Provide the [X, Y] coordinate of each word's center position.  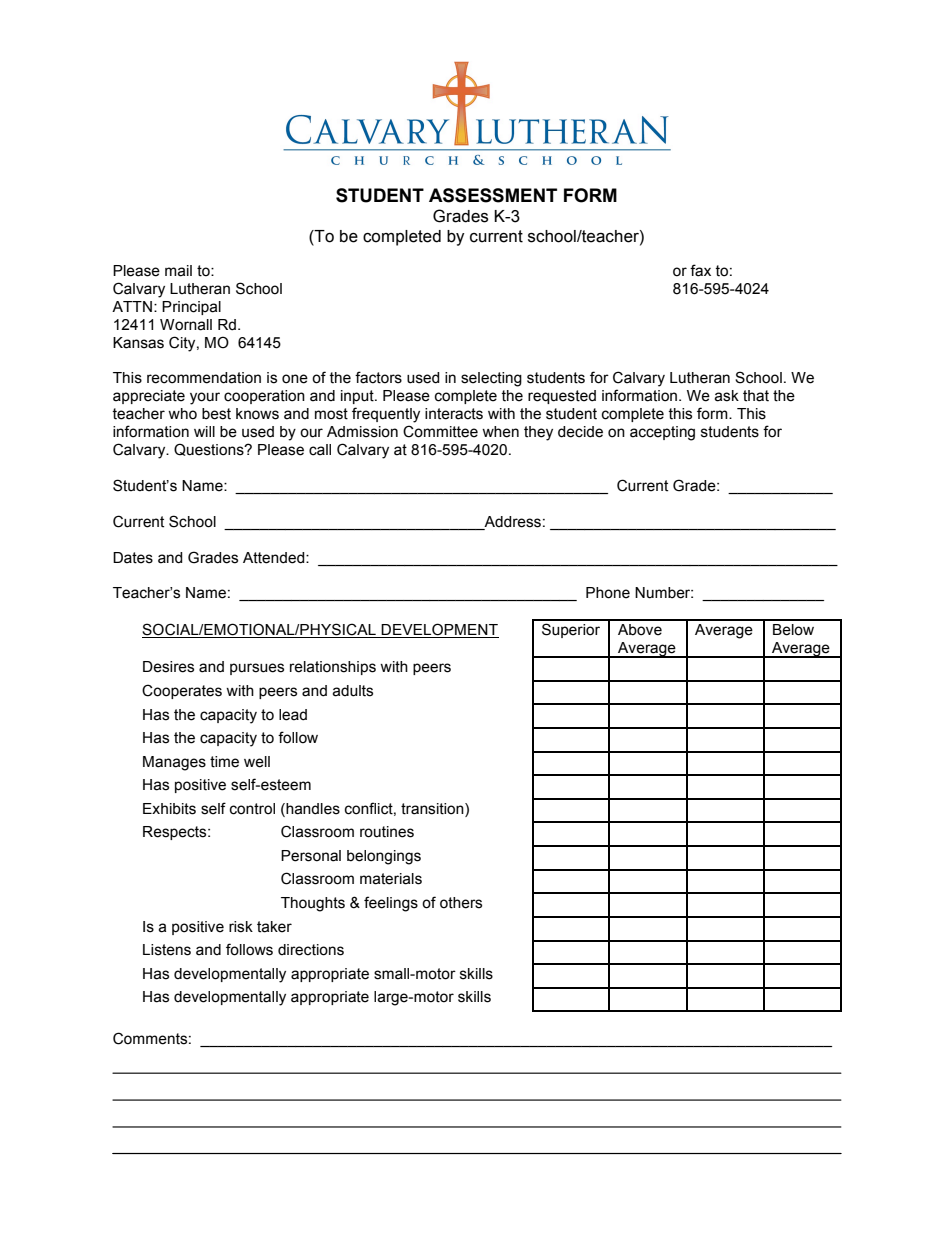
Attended [275, 558]
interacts [454, 414]
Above [640, 630]
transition [433, 809]
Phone [608, 593]
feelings [391, 904]
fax [700, 270]
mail [178, 271]
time [224, 762]
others [461, 903]
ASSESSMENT [493, 195]
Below [793, 630]
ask [726, 396]
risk [241, 927]
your [205, 398]
